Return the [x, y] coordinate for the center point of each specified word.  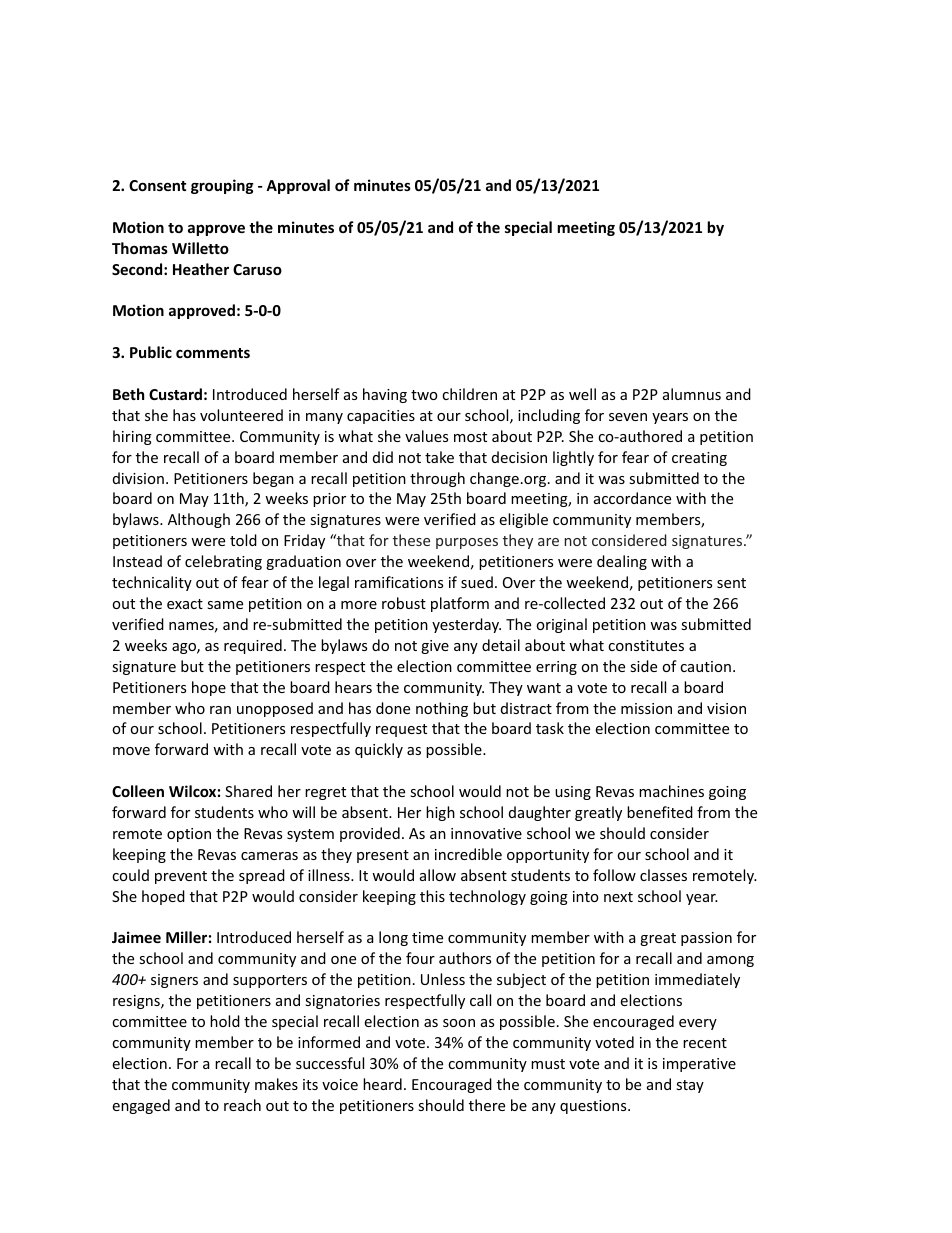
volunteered [241, 415]
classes [663, 875]
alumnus [692, 394]
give [435, 647]
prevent [181, 877]
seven [628, 417]
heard [382, 1084]
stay [690, 1086]
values [426, 436]
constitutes [646, 645]
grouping [222, 186]
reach [242, 1105]
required [253, 646]
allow [438, 875]
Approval [298, 186]
